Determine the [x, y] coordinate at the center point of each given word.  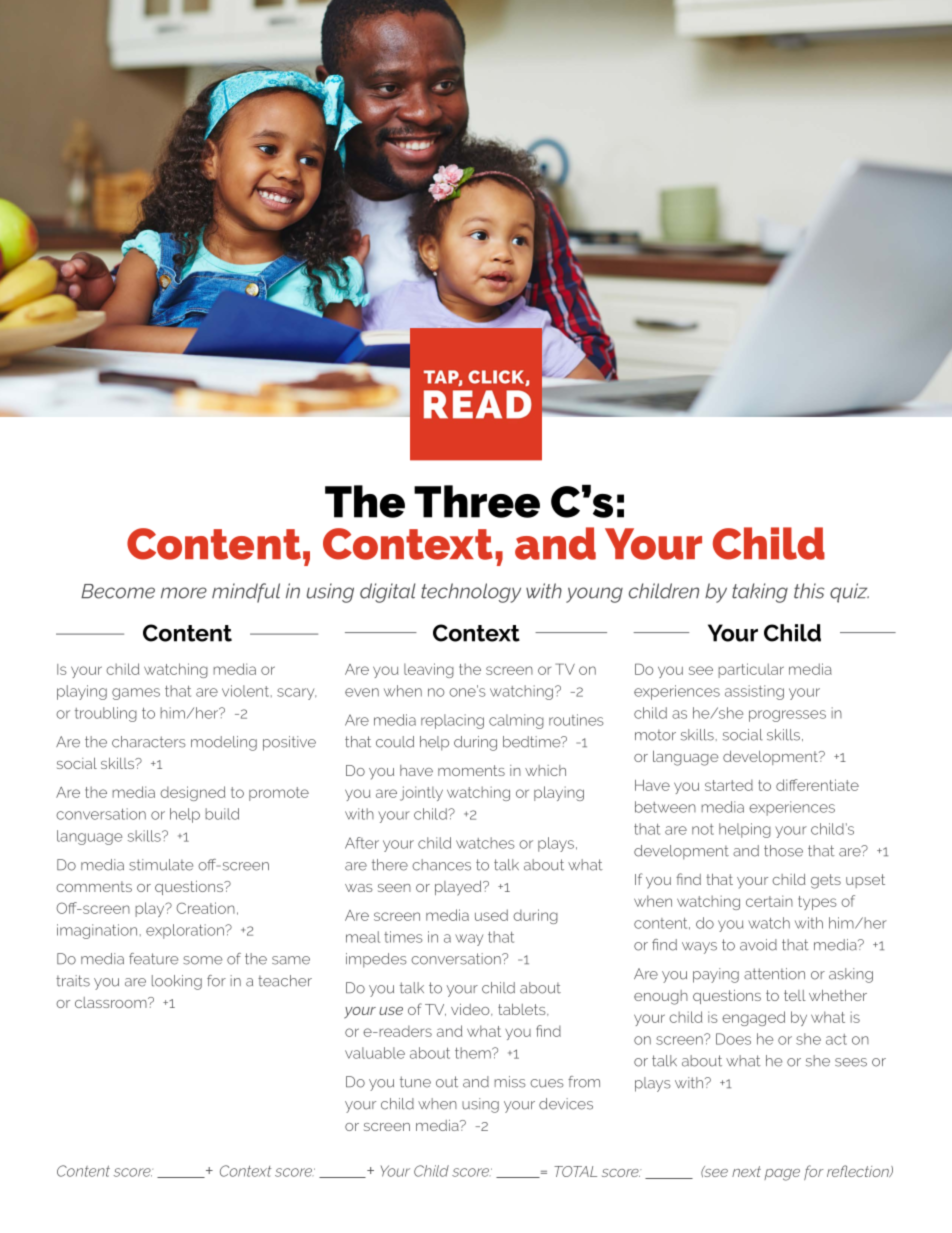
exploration [186, 931]
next [746, 1171]
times [403, 937]
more [184, 593]
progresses [787, 716]
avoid [758, 945]
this [809, 591]
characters [149, 742]
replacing [452, 721]
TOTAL [575, 1171]
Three [477, 501]
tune [415, 1082]
